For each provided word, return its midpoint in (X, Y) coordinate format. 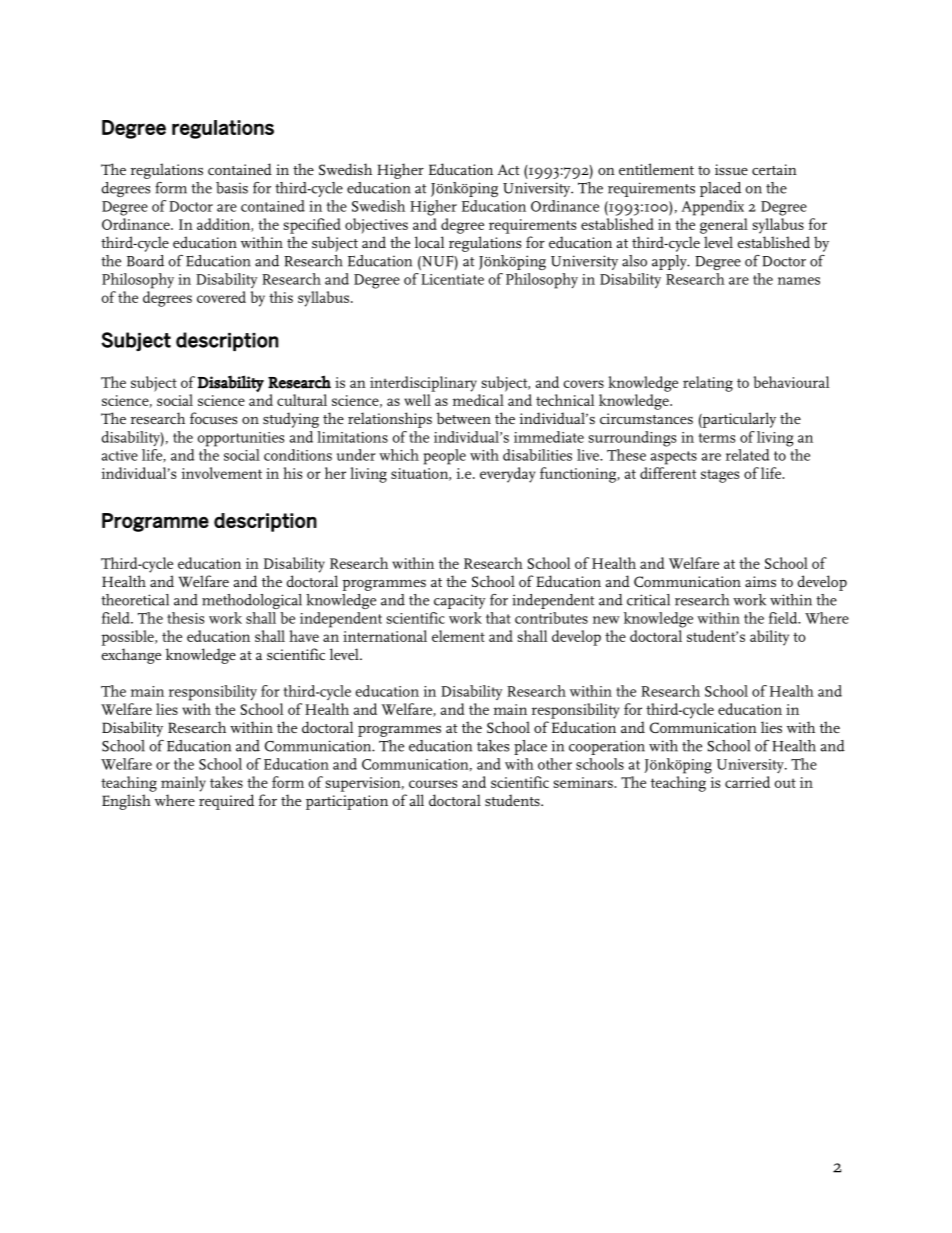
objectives (376, 226)
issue (731, 169)
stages (720, 476)
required (226, 802)
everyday (507, 475)
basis (232, 188)
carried (747, 782)
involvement (221, 473)
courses (433, 784)
